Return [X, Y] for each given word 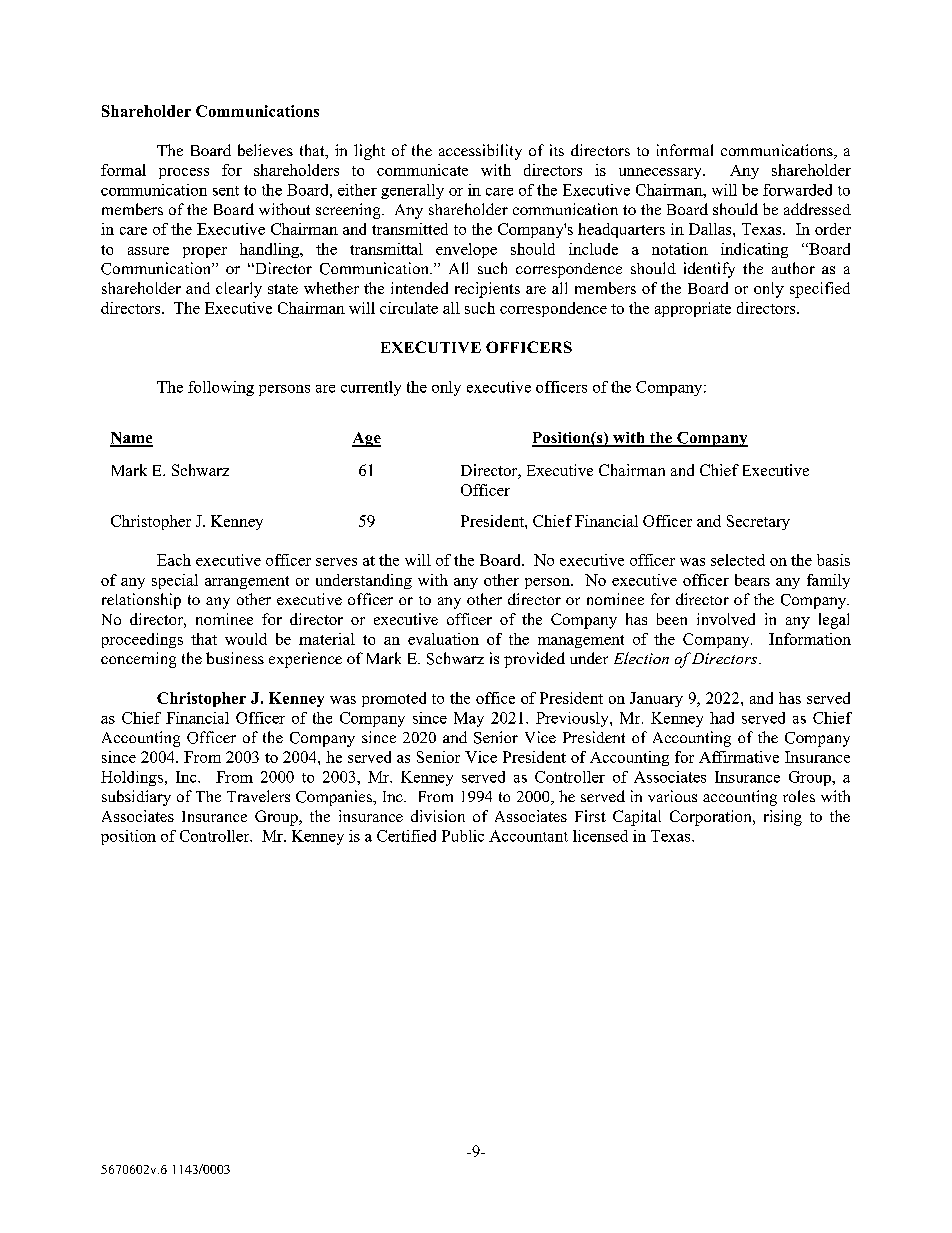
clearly [239, 290]
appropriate [693, 309]
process [184, 173]
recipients [487, 290]
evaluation [443, 639]
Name [131, 439]
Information [810, 639]
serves [336, 562]
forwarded [797, 190]
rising [783, 818]
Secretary [758, 522]
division [438, 816]
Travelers [258, 796]
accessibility [480, 152]
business [235, 658]
